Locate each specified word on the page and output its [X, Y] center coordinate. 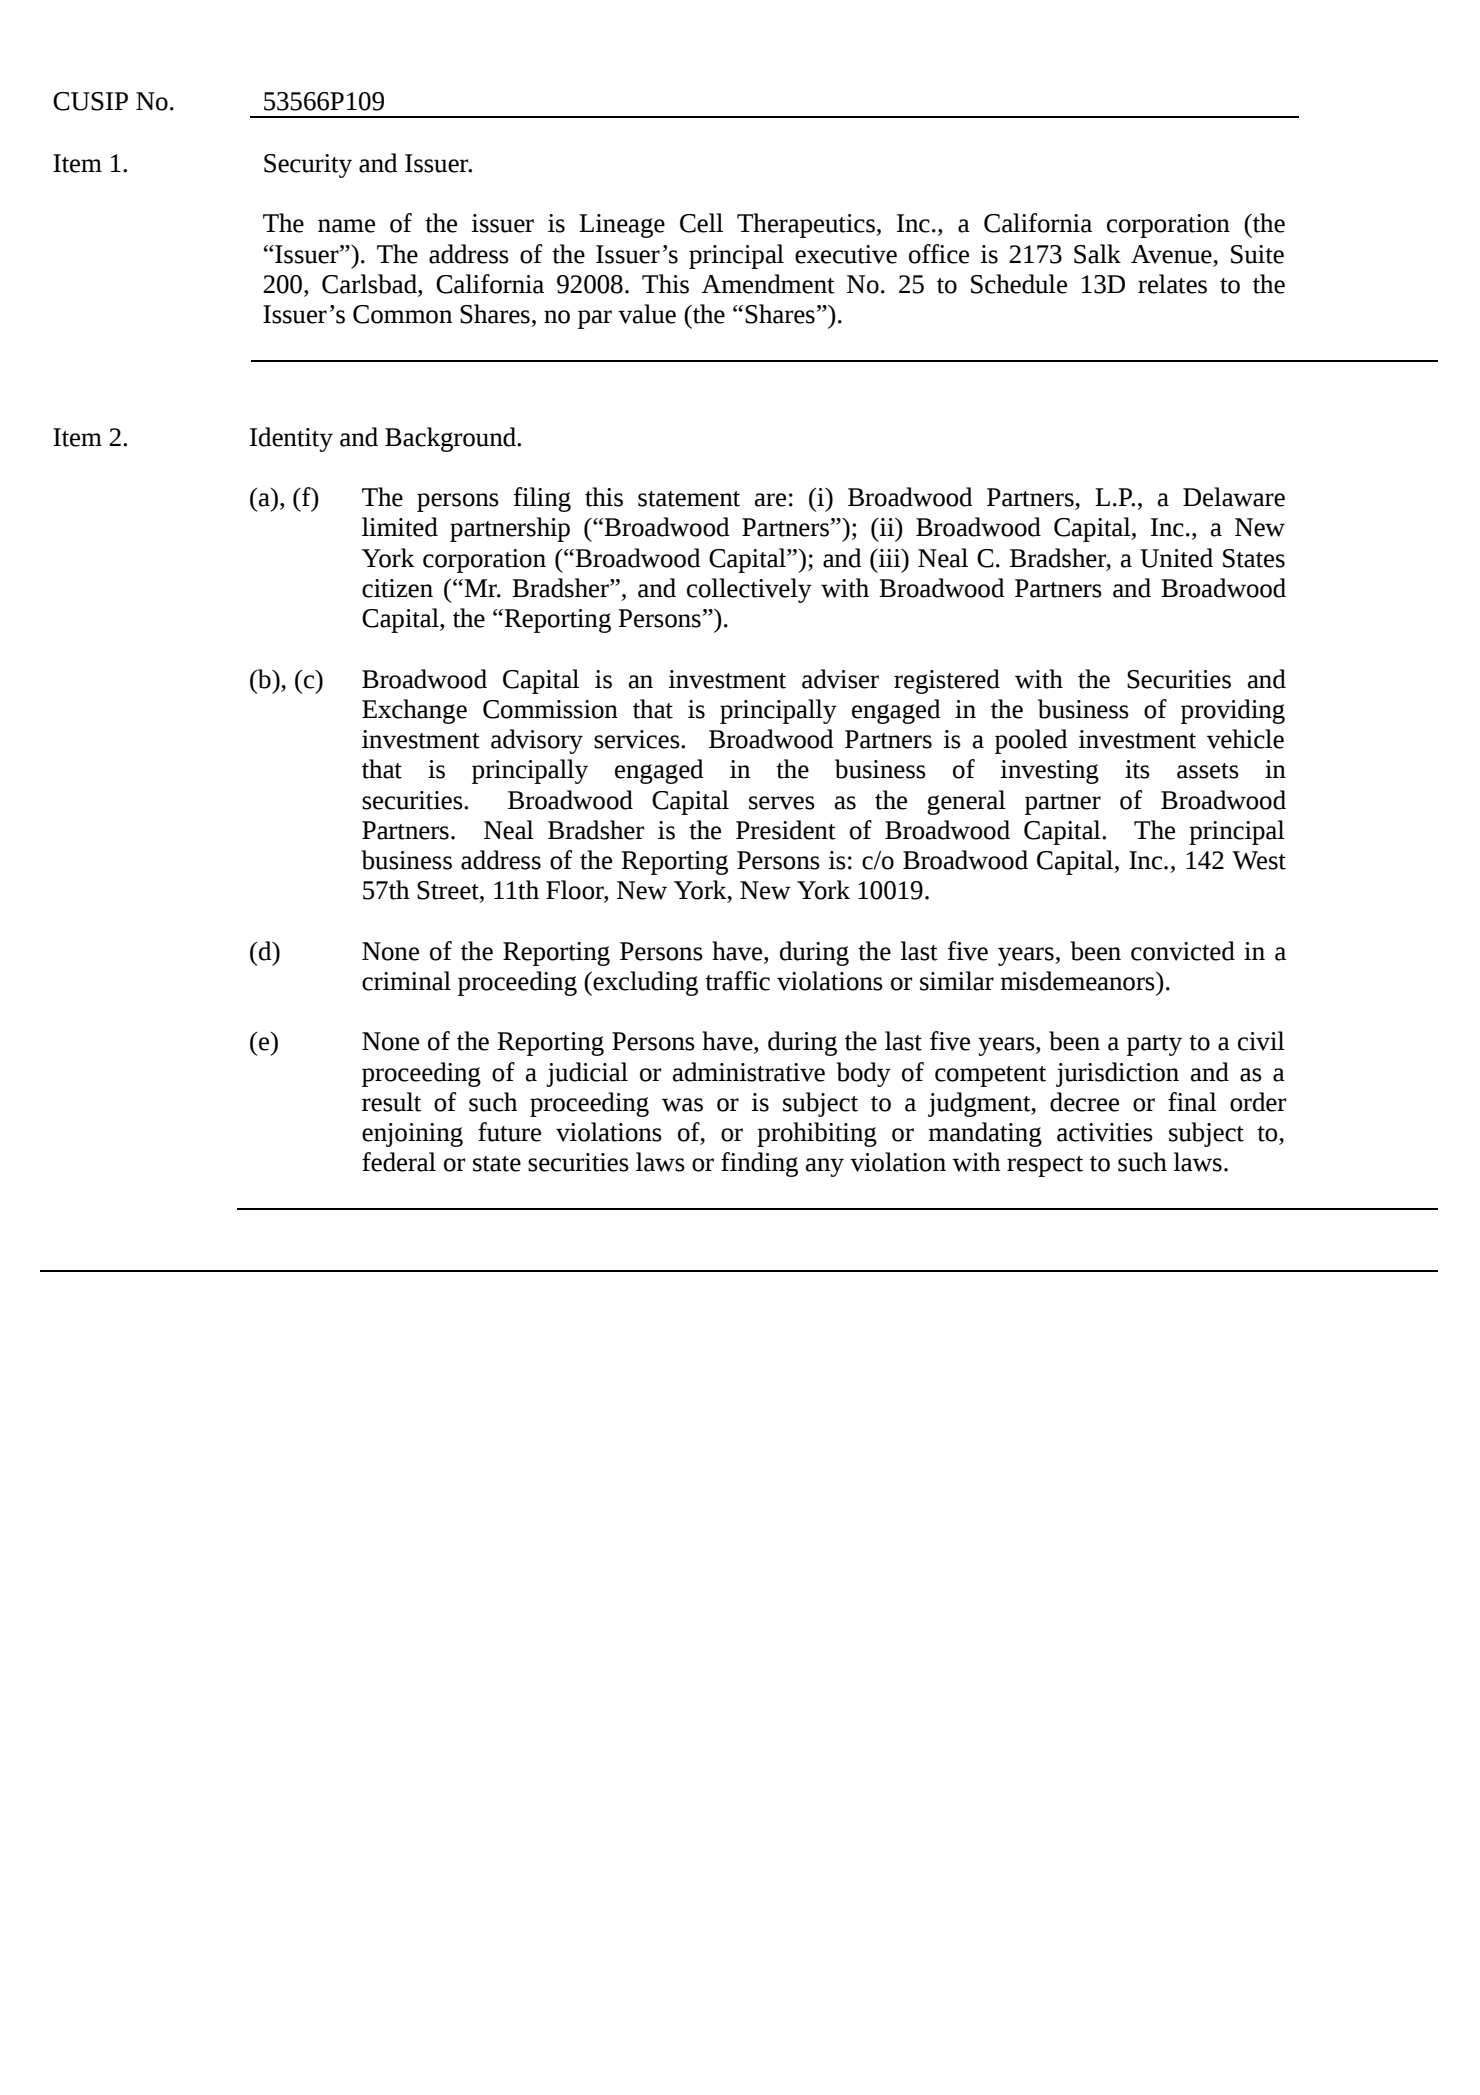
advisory [537, 741]
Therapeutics [807, 225]
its [1137, 769]
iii [890, 558]
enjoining [412, 1135]
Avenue [1172, 254]
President [786, 830]
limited [400, 527]
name [346, 226]
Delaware [1234, 497]
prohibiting [817, 1134]
